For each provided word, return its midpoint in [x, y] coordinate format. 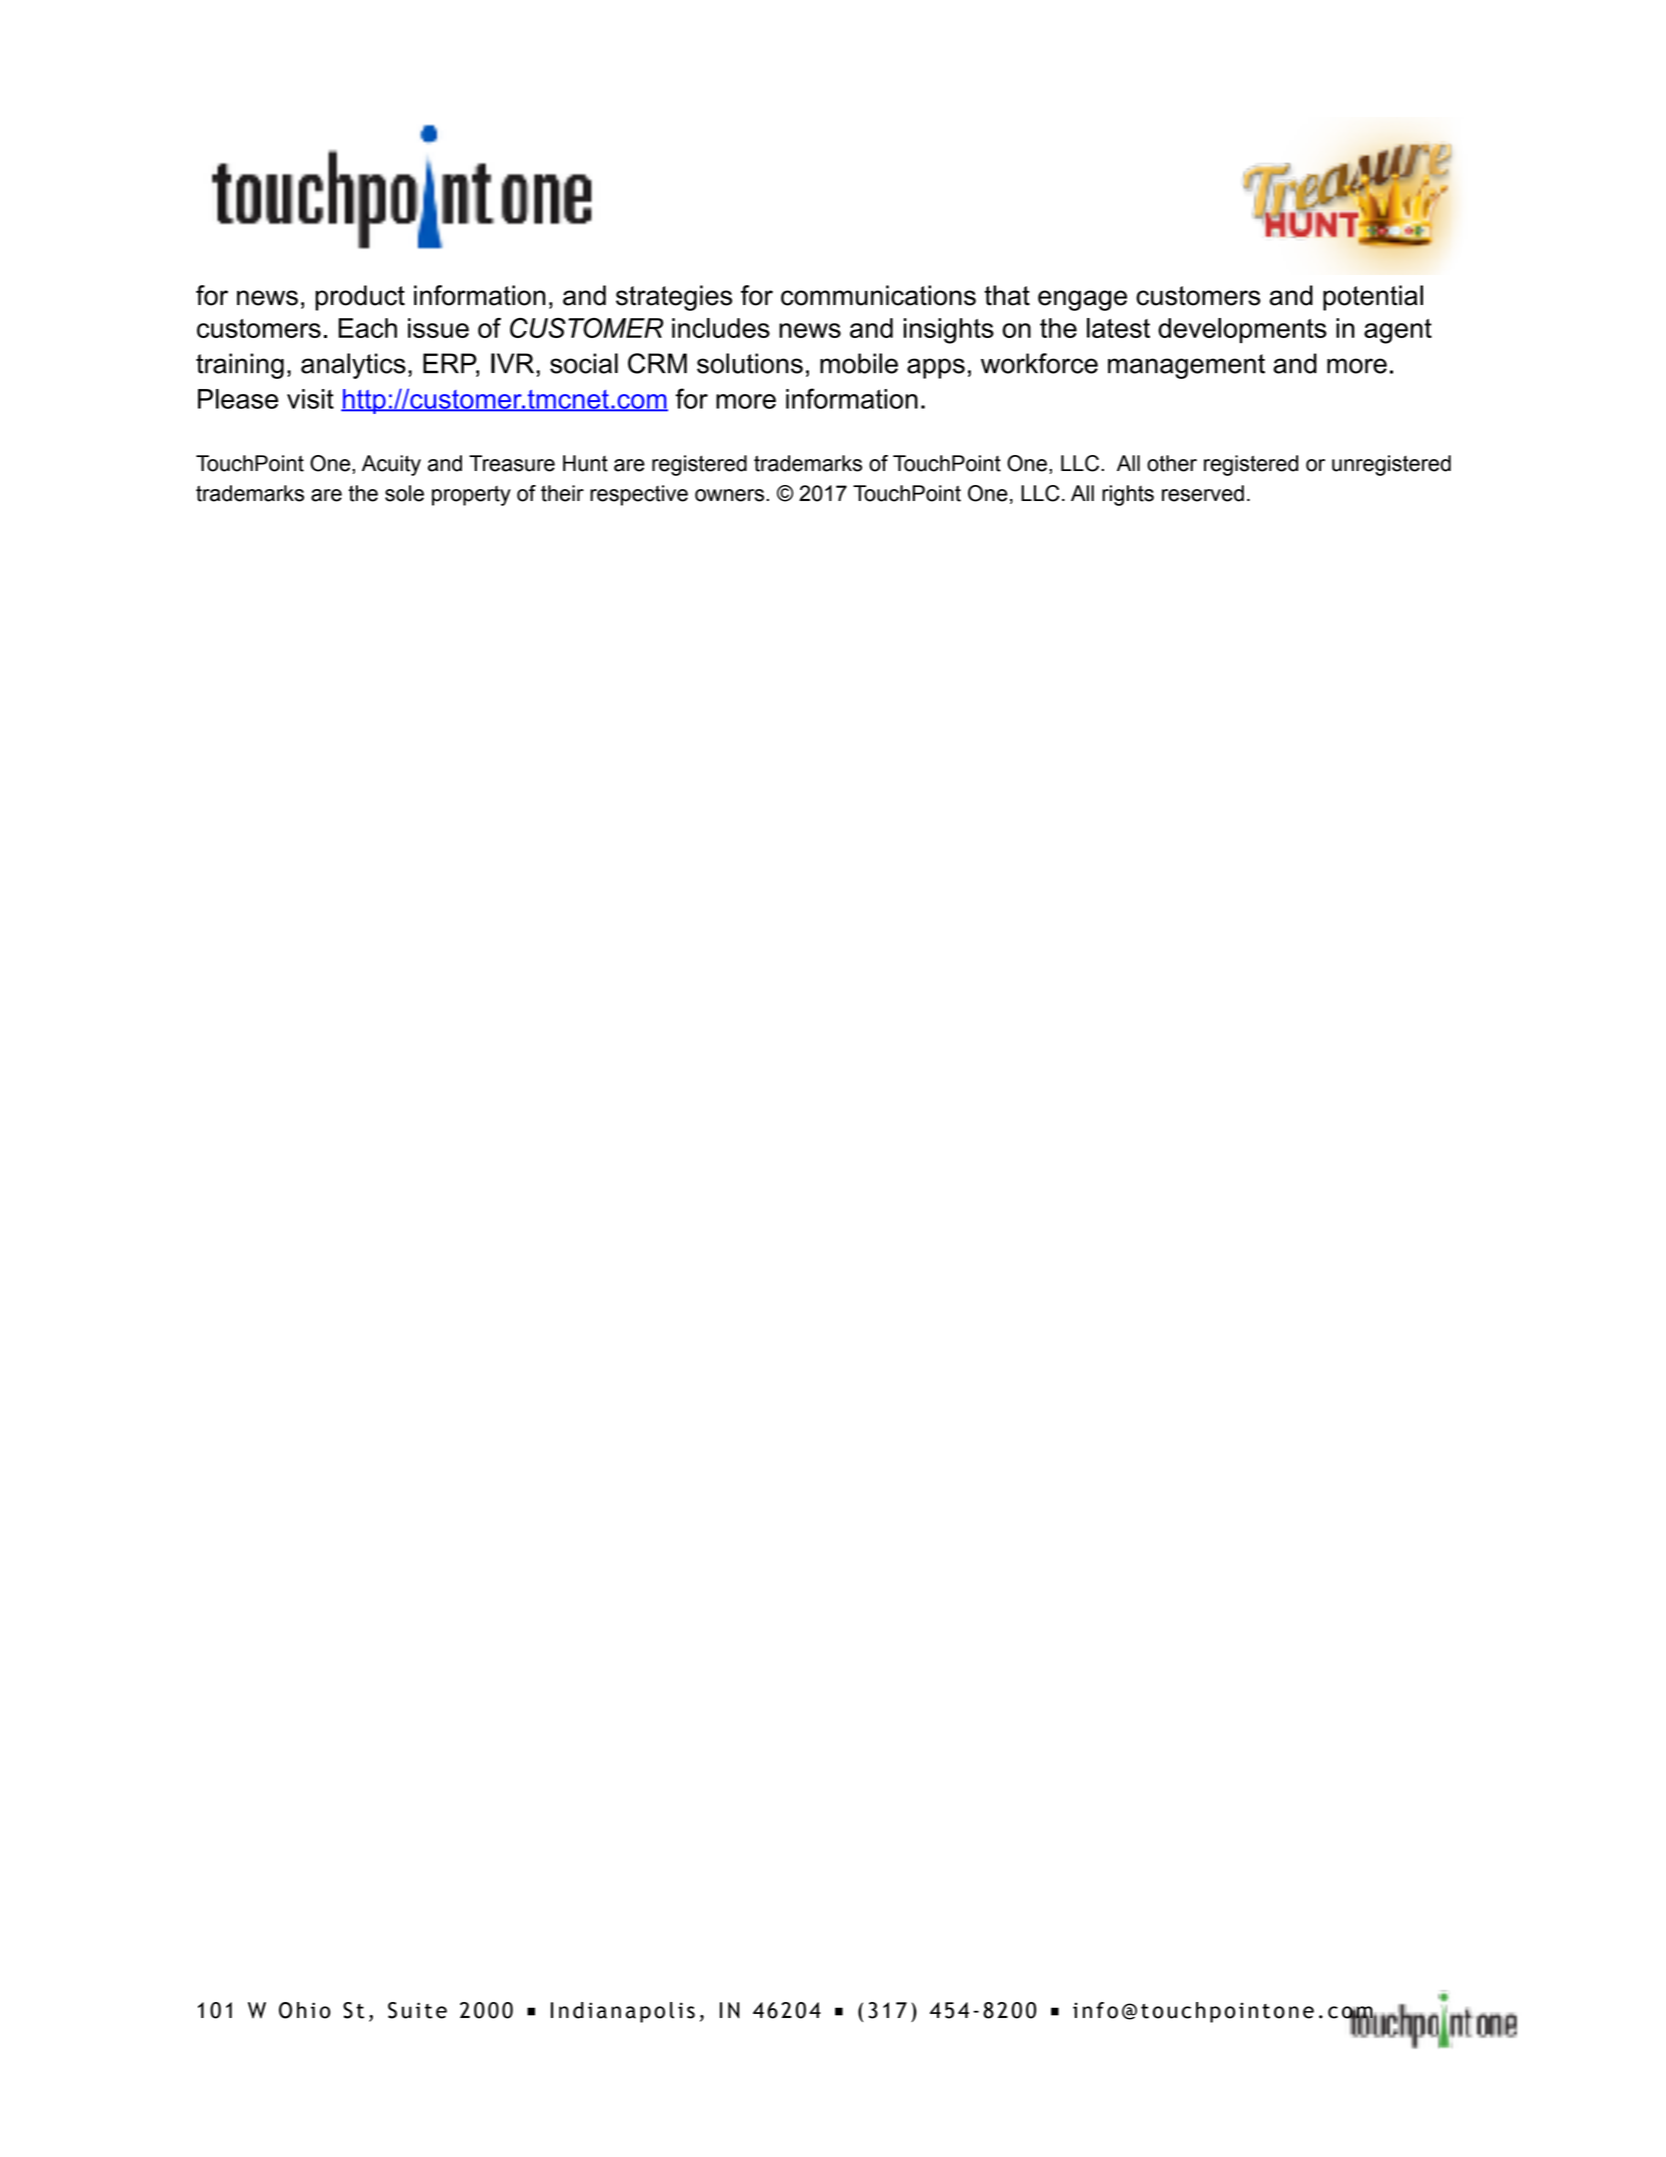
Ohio [305, 2010]
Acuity [391, 465]
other [1172, 463]
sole [404, 493]
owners [731, 495]
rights [1128, 495]
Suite [417, 2010]
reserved [1203, 493]
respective [639, 495]
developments [1242, 330]
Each [367, 328]
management [1186, 366]
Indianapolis [623, 2012]
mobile [859, 363]
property [471, 496]
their [562, 493]
